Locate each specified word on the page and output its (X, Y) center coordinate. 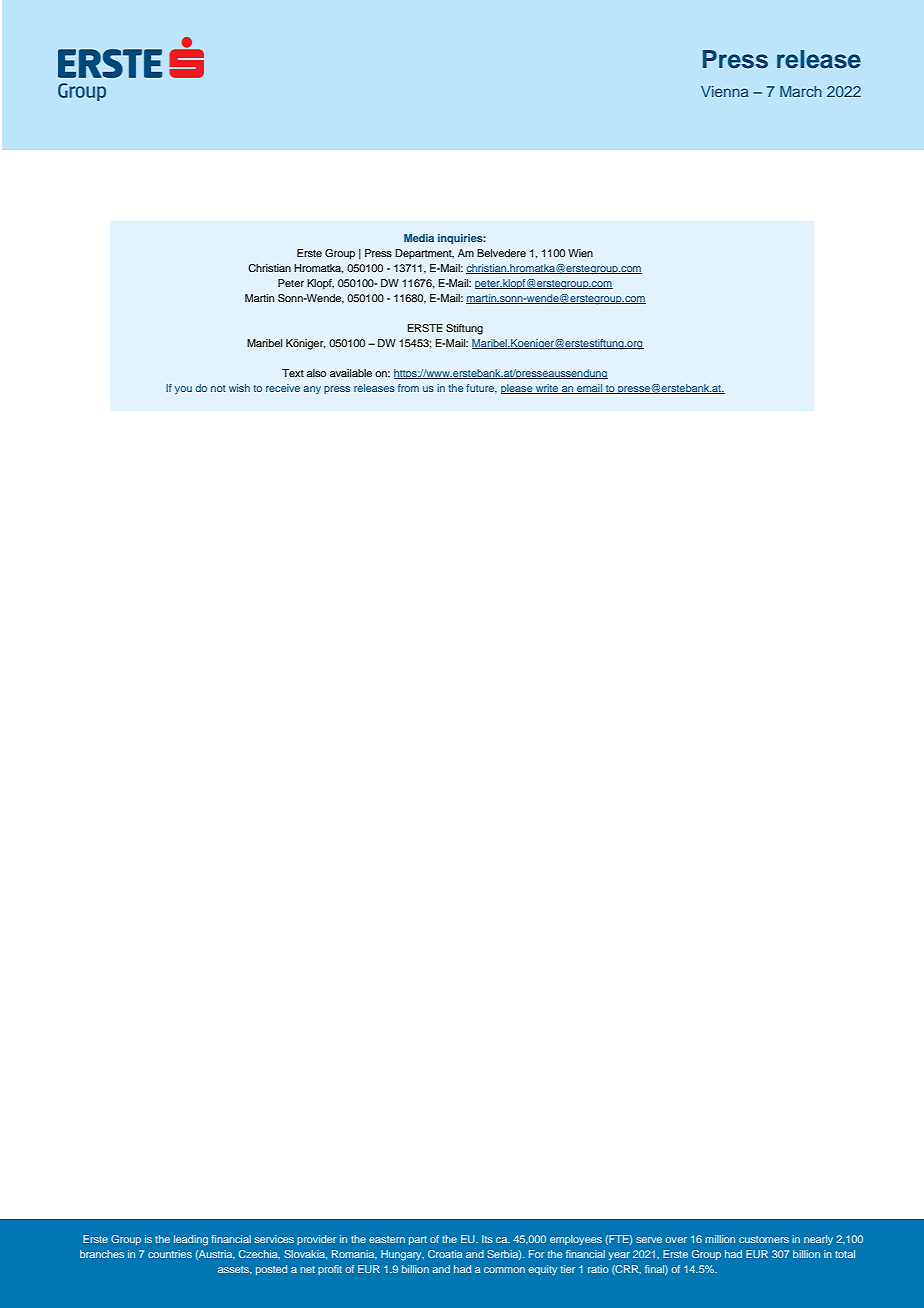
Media (419, 238)
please (518, 389)
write (547, 389)
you (183, 390)
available (351, 373)
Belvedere (501, 253)
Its (487, 1239)
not (218, 388)
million (720, 1239)
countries (170, 1254)
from (408, 388)
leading (191, 1240)
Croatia (445, 1254)
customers (764, 1239)
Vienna (725, 91)
